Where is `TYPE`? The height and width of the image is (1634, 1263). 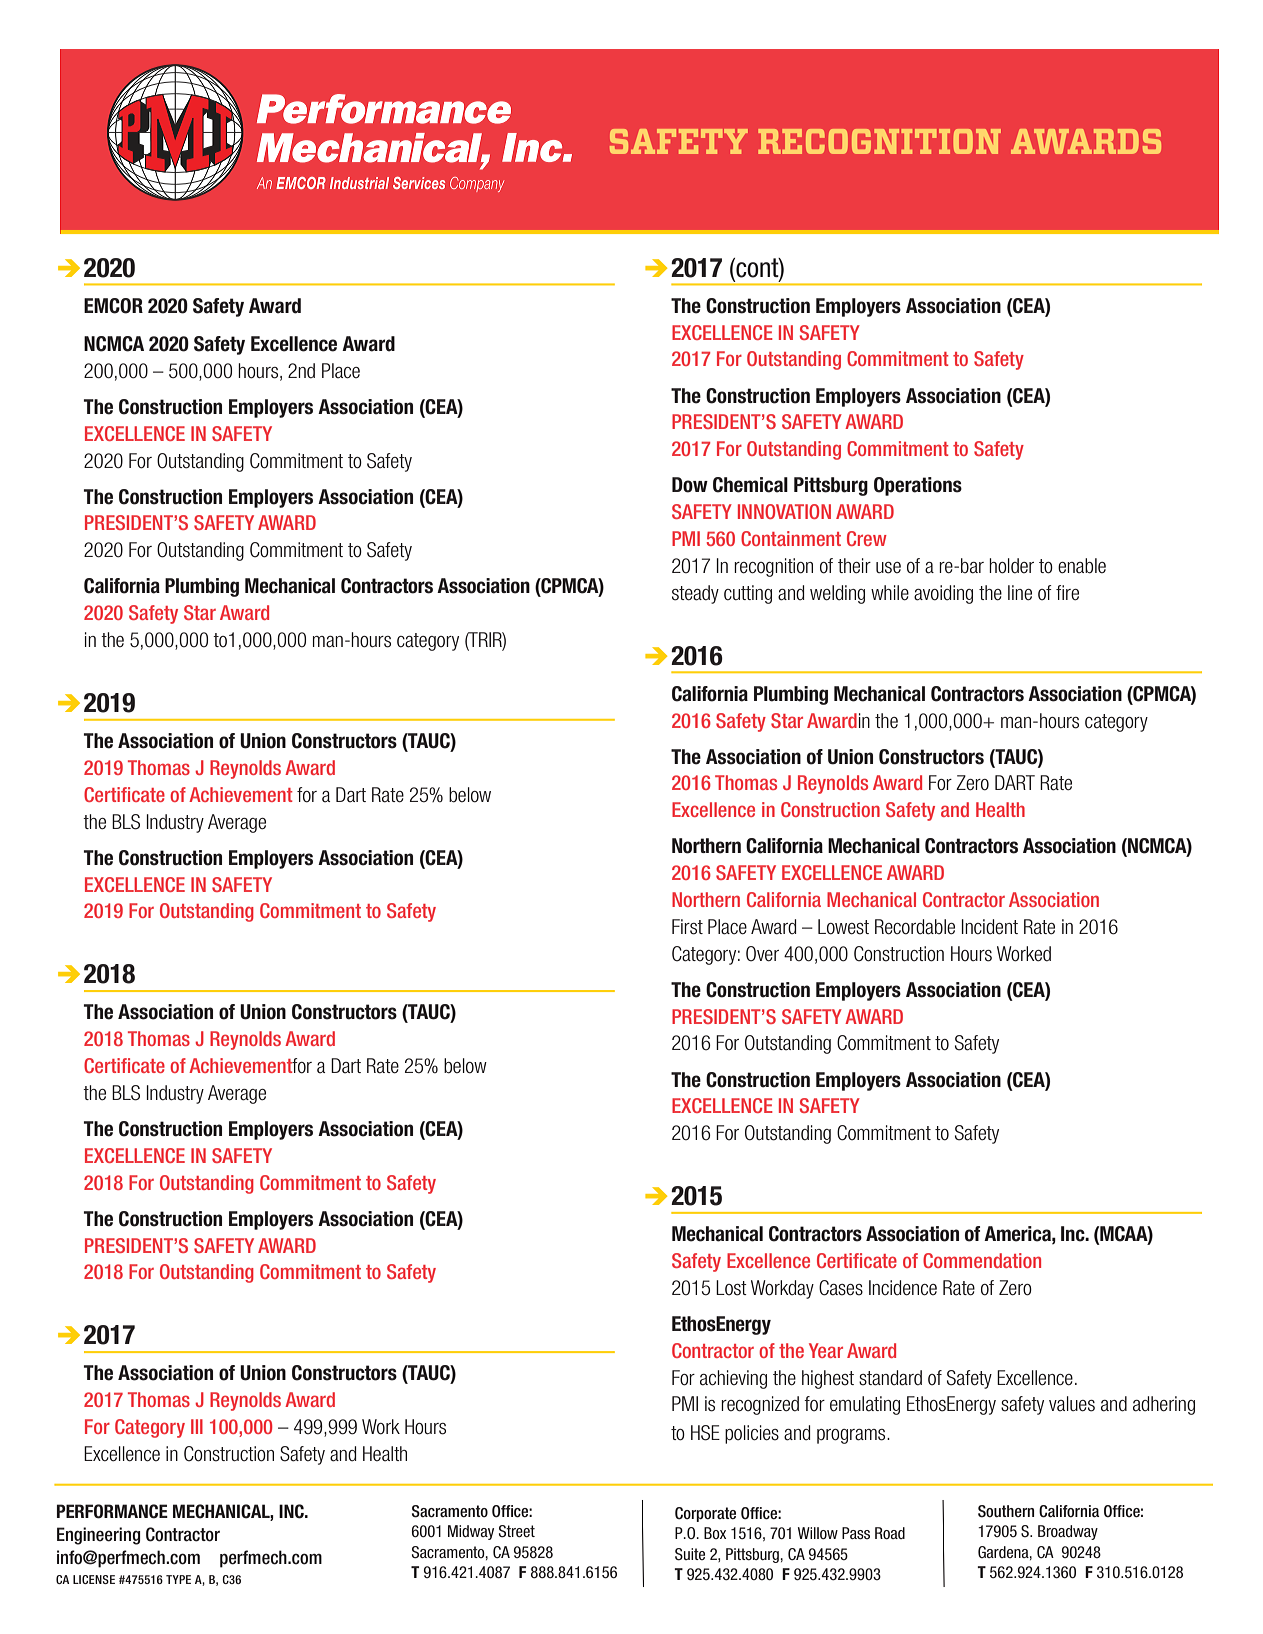 TYPE is located at coordinates (178, 1579).
